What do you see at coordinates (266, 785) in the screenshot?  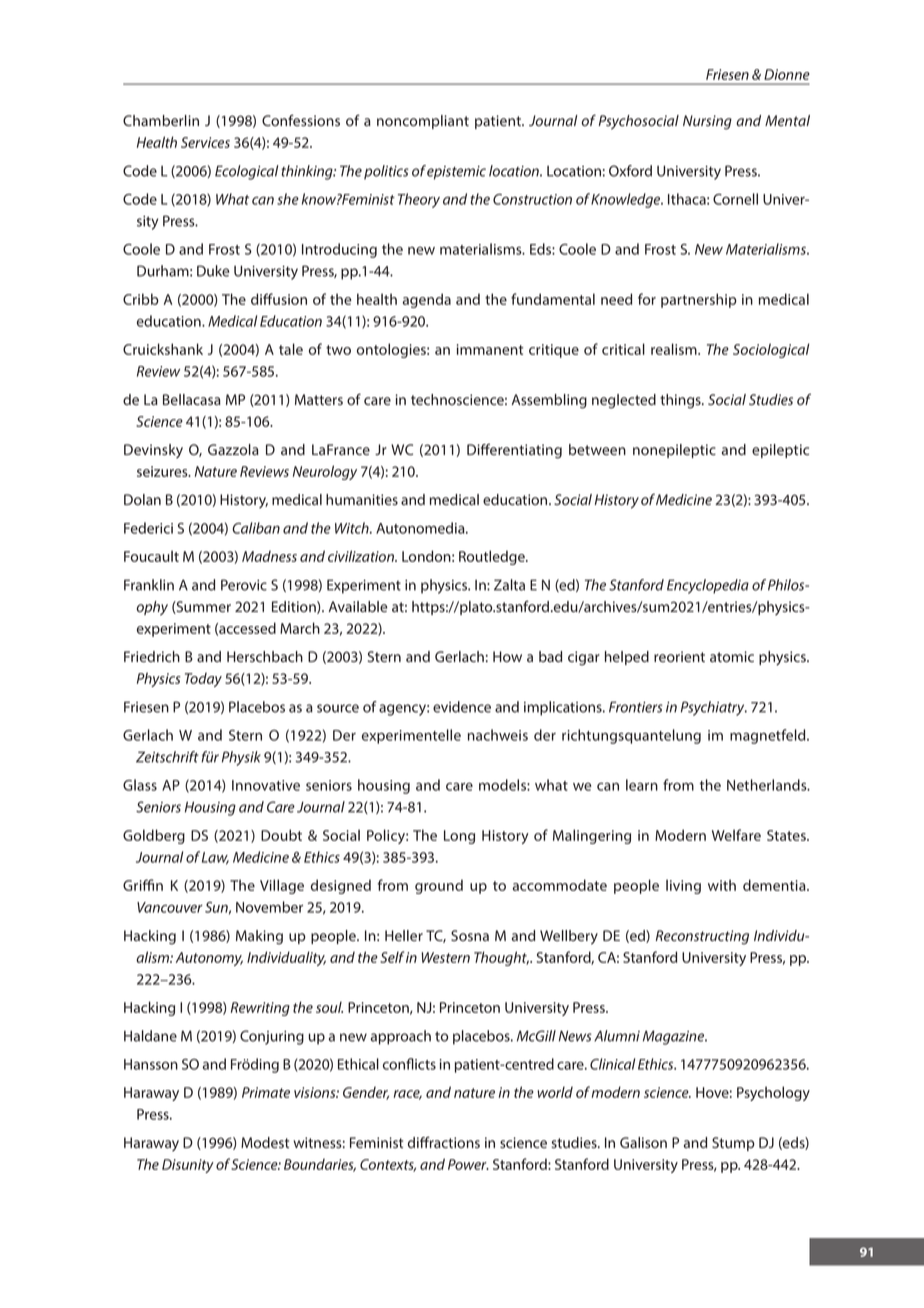 I see `Innovative` at bounding box center [266, 785].
